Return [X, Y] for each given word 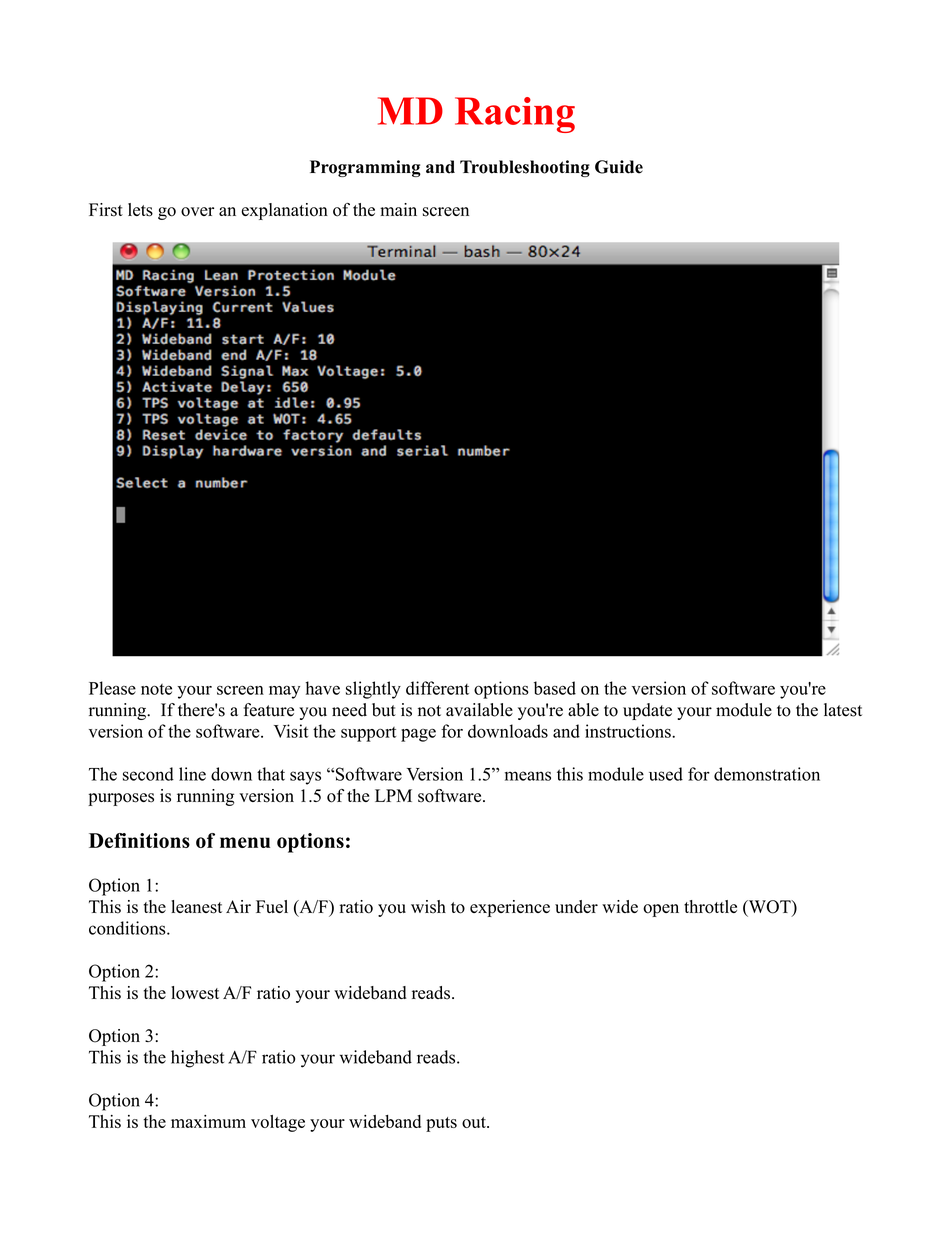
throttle [710, 907]
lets [140, 210]
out [475, 1122]
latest [843, 710]
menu [245, 842]
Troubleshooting [525, 168]
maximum [208, 1121]
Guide [619, 167]
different [437, 688]
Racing [515, 115]
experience [510, 908]
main [398, 209]
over [197, 212]
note [156, 689]
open [661, 910]
